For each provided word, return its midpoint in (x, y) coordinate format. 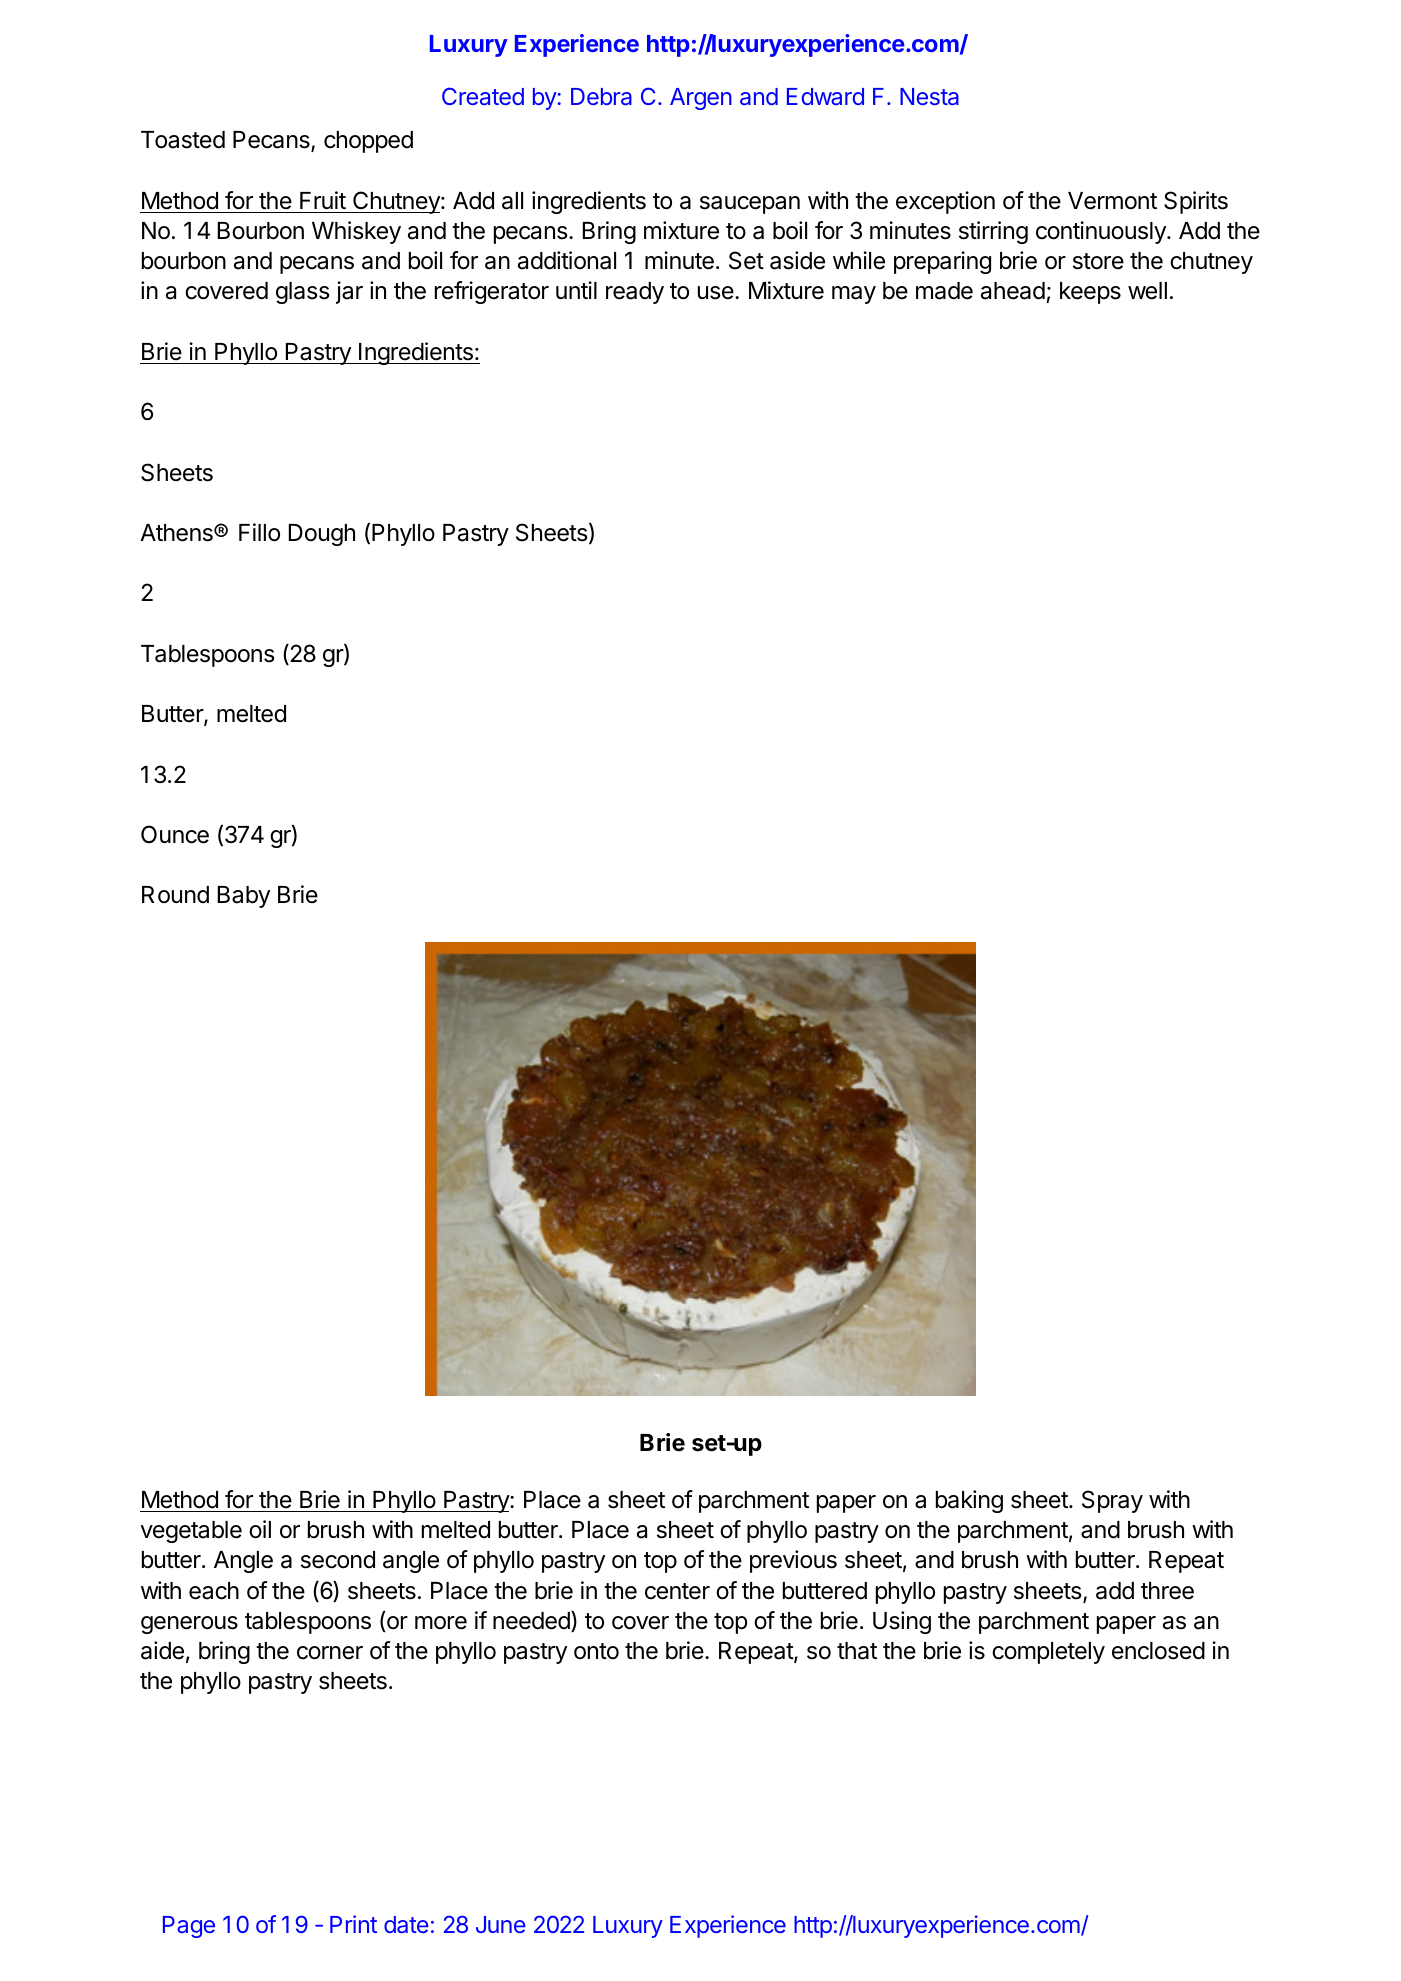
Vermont (1112, 201)
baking (969, 1501)
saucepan (750, 205)
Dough (322, 535)
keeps (1090, 293)
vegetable (191, 1532)
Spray (1112, 1501)
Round (175, 895)
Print (353, 1924)
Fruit (323, 200)
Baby (244, 897)
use (716, 293)
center (677, 1591)
